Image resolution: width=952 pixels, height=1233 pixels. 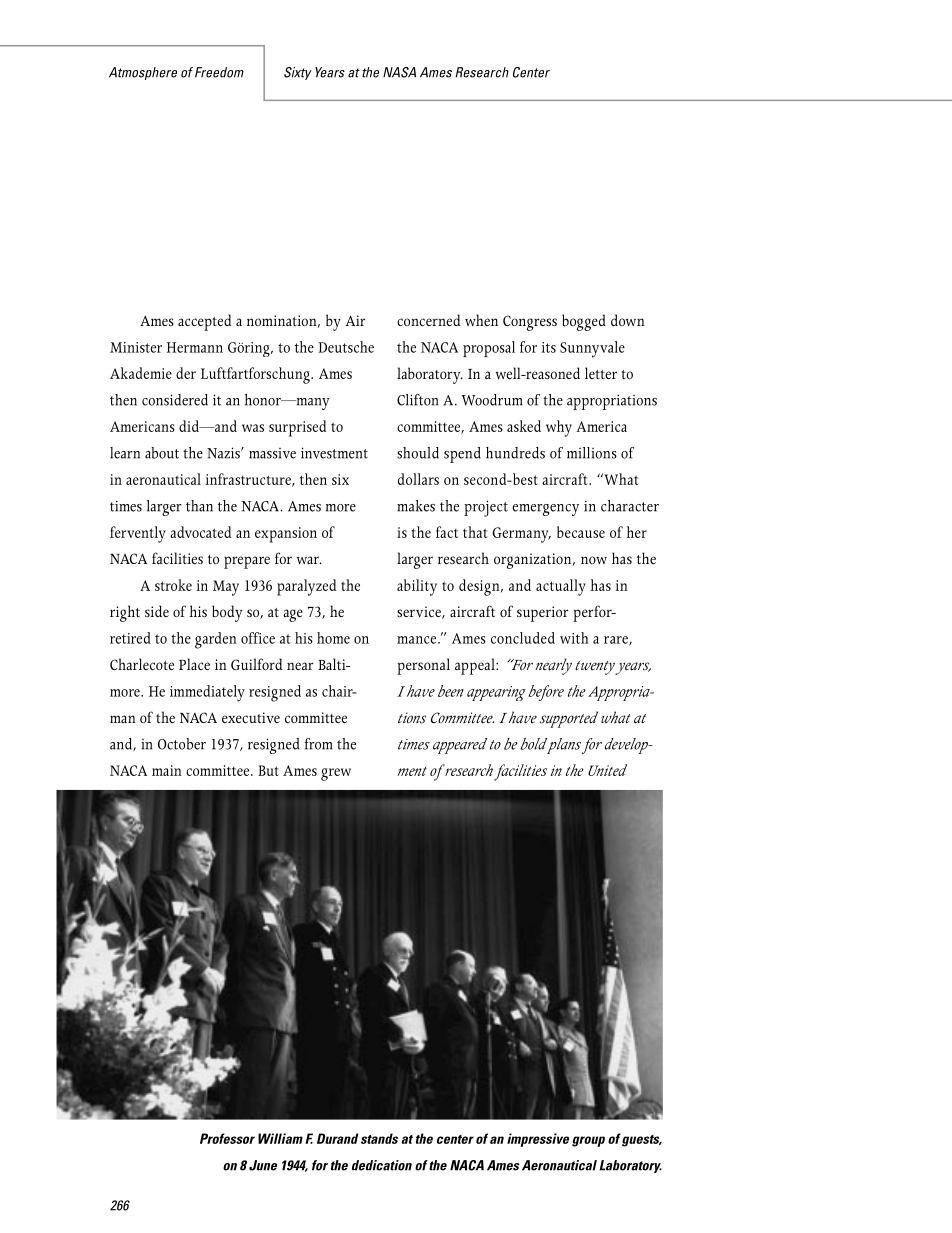 What do you see at coordinates (227, 613) in the image?
I see `body` at bounding box center [227, 613].
